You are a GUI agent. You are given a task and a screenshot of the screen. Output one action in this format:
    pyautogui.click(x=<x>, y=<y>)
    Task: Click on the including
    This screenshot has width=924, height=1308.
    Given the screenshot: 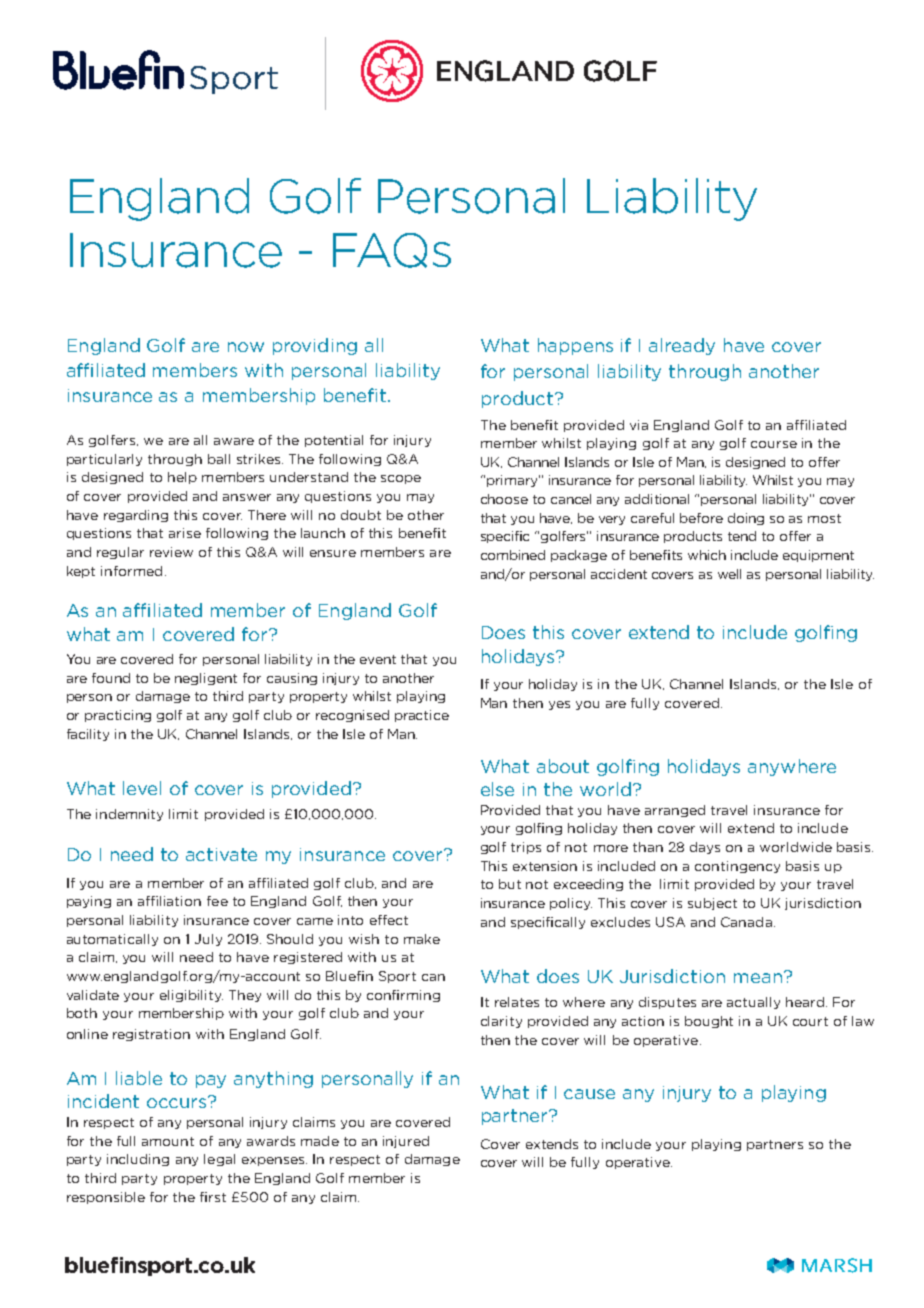 What is the action you would take?
    pyautogui.click(x=138, y=1160)
